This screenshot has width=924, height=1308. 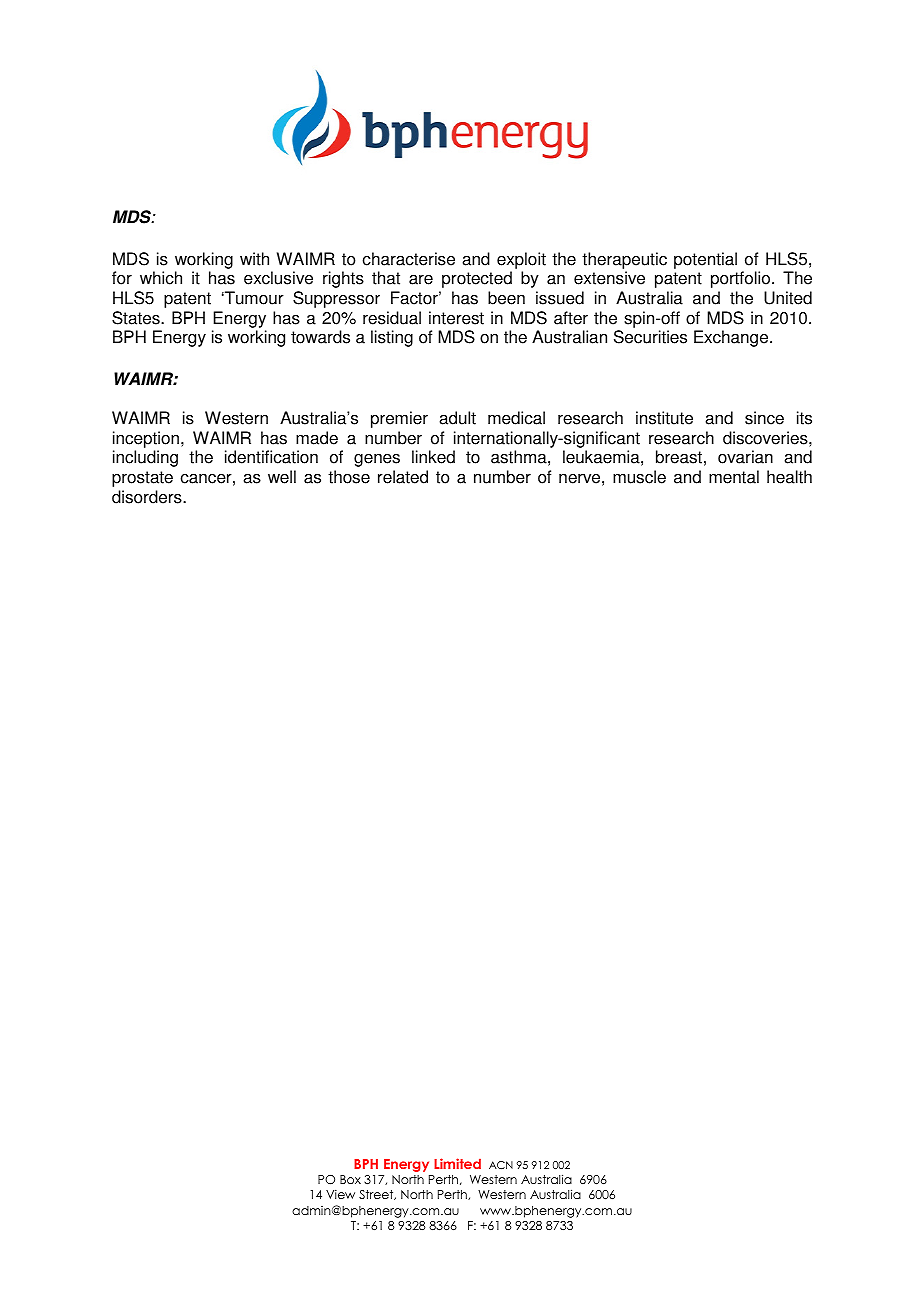 I want to click on prostate, so click(x=142, y=479).
